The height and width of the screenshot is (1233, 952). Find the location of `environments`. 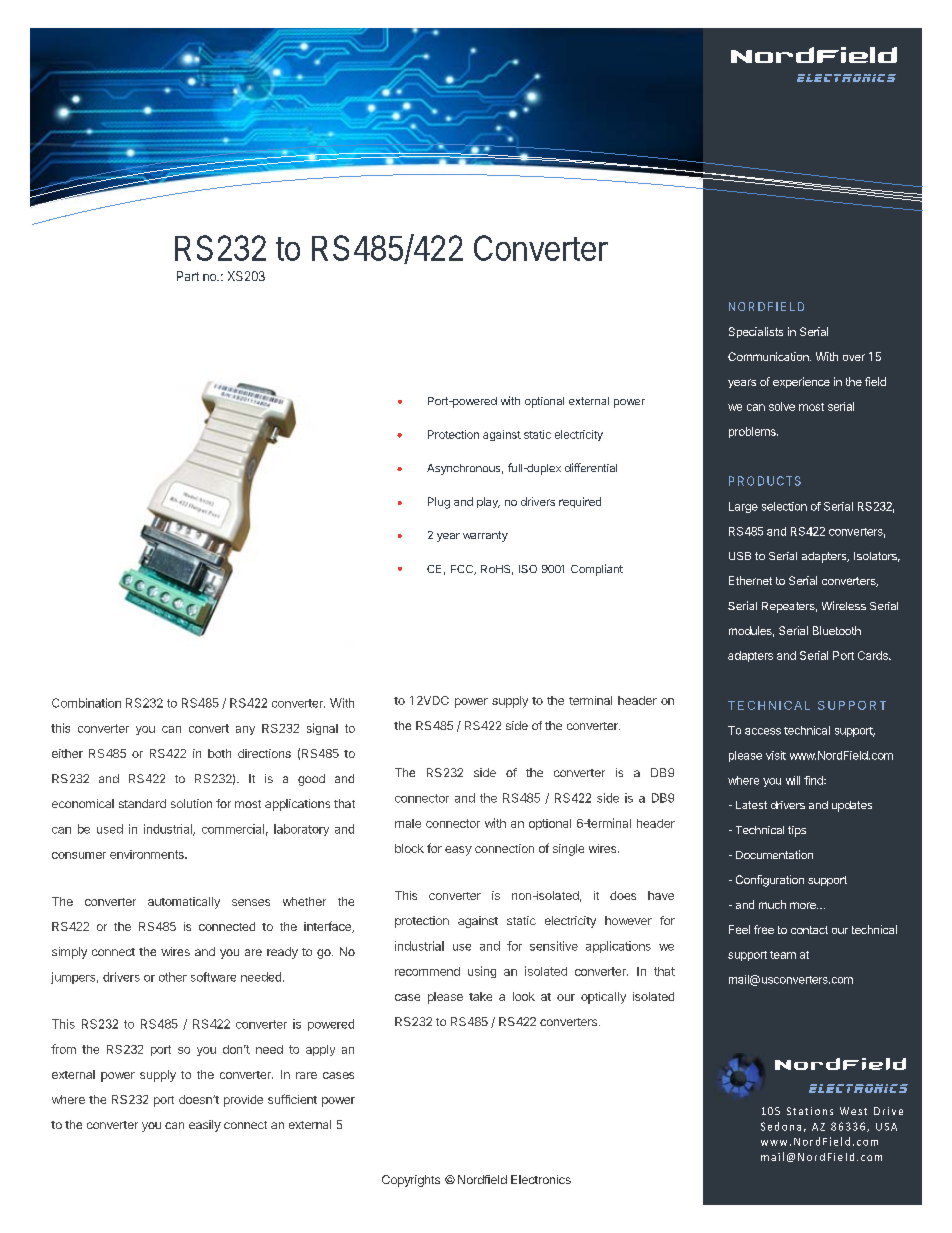

environments is located at coordinates (148, 854).
